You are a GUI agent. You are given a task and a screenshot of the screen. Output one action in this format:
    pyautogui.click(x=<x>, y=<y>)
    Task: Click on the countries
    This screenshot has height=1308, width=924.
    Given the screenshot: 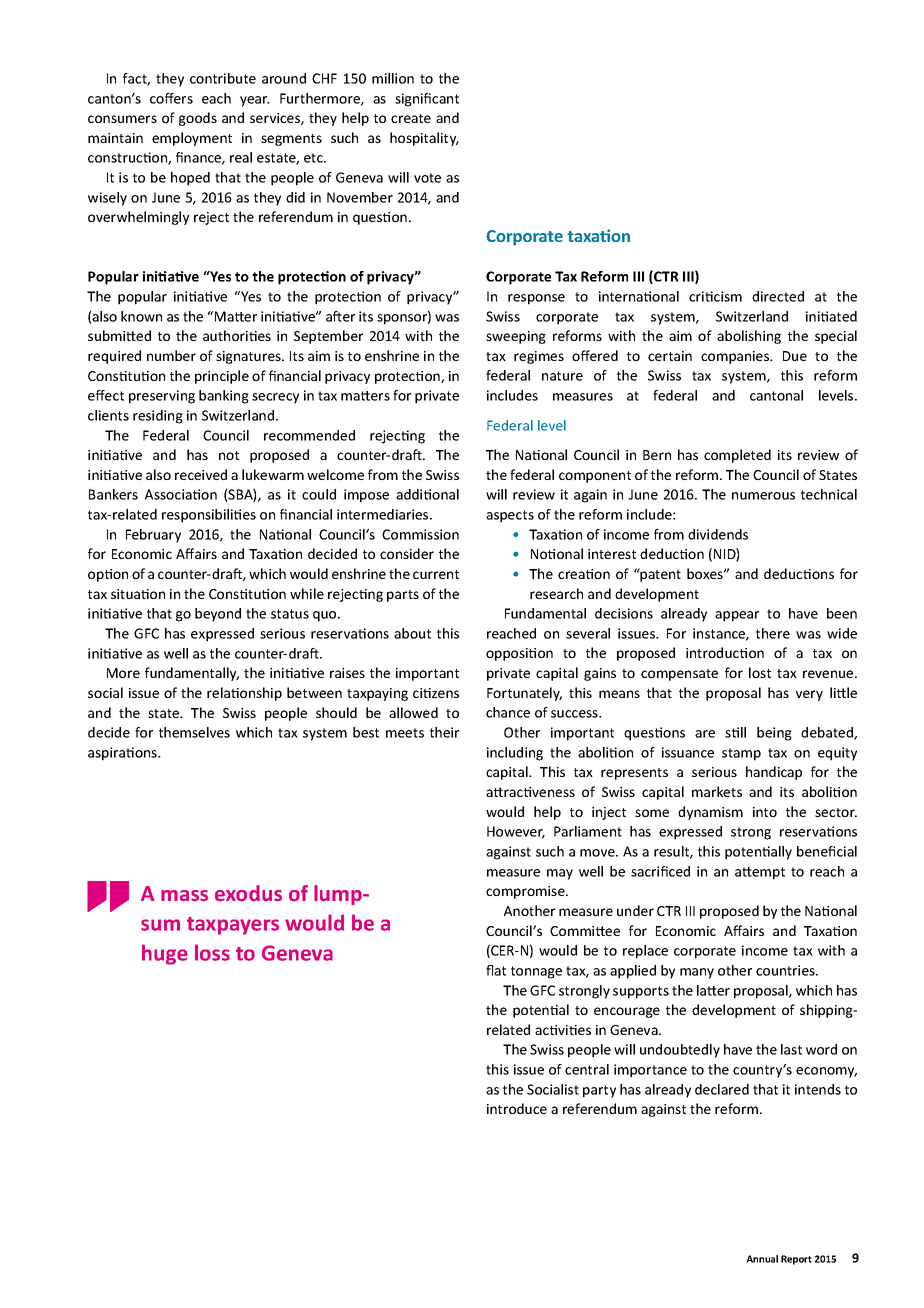 What is the action you would take?
    pyautogui.click(x=786, y=970)
